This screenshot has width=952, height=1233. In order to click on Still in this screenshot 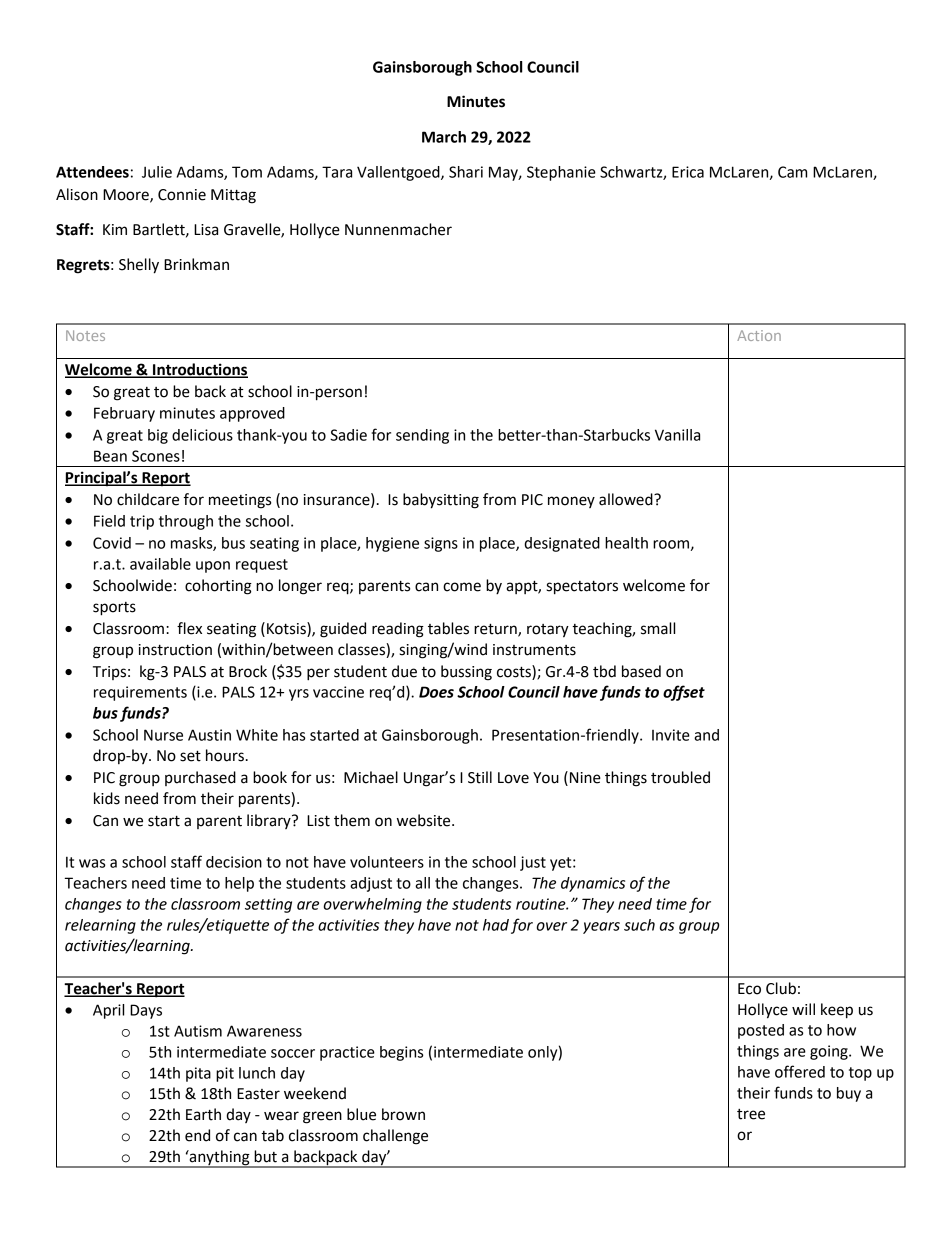, I will do `click(480, 777)`.
